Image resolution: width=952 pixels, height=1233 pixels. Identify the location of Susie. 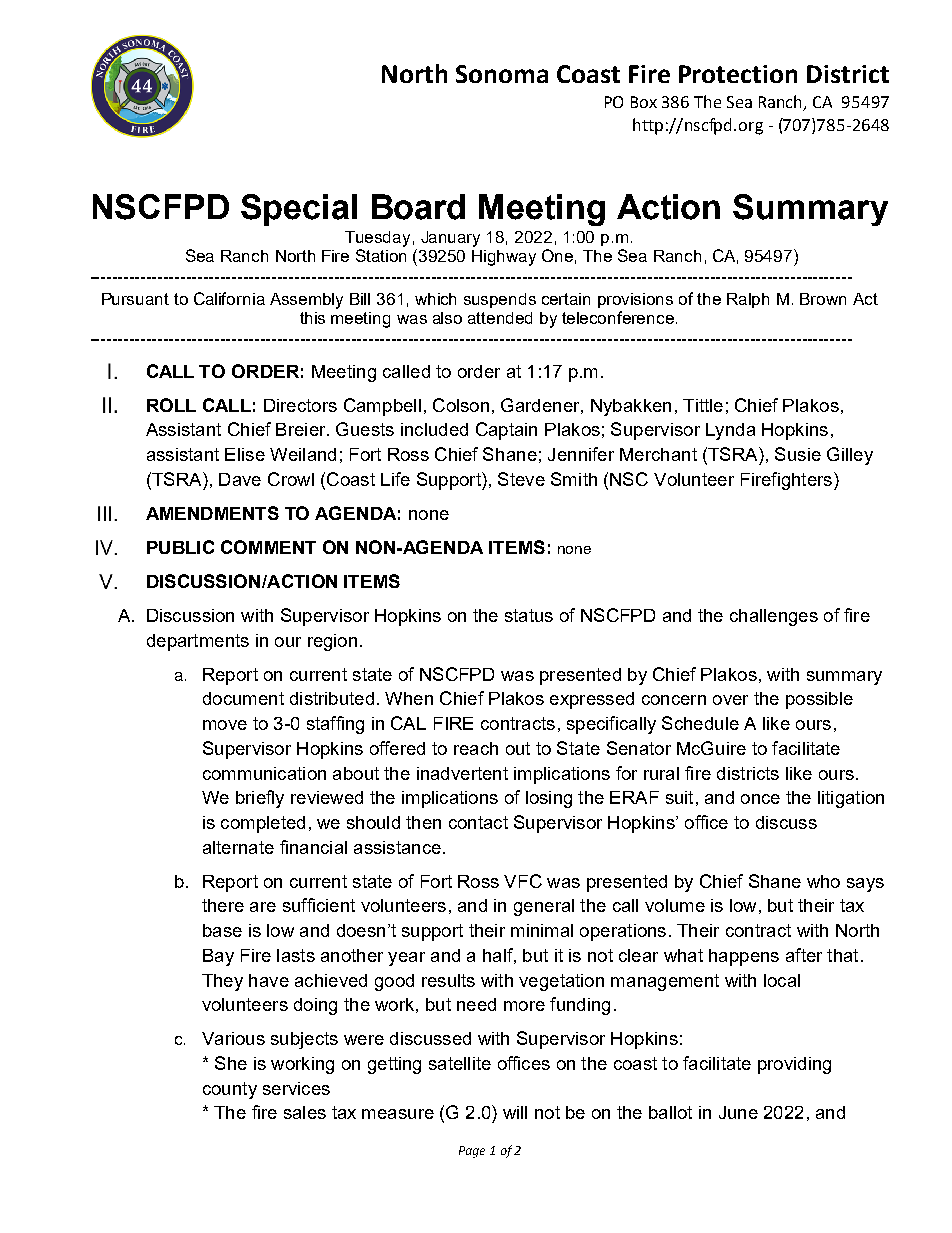
(798, 454).
